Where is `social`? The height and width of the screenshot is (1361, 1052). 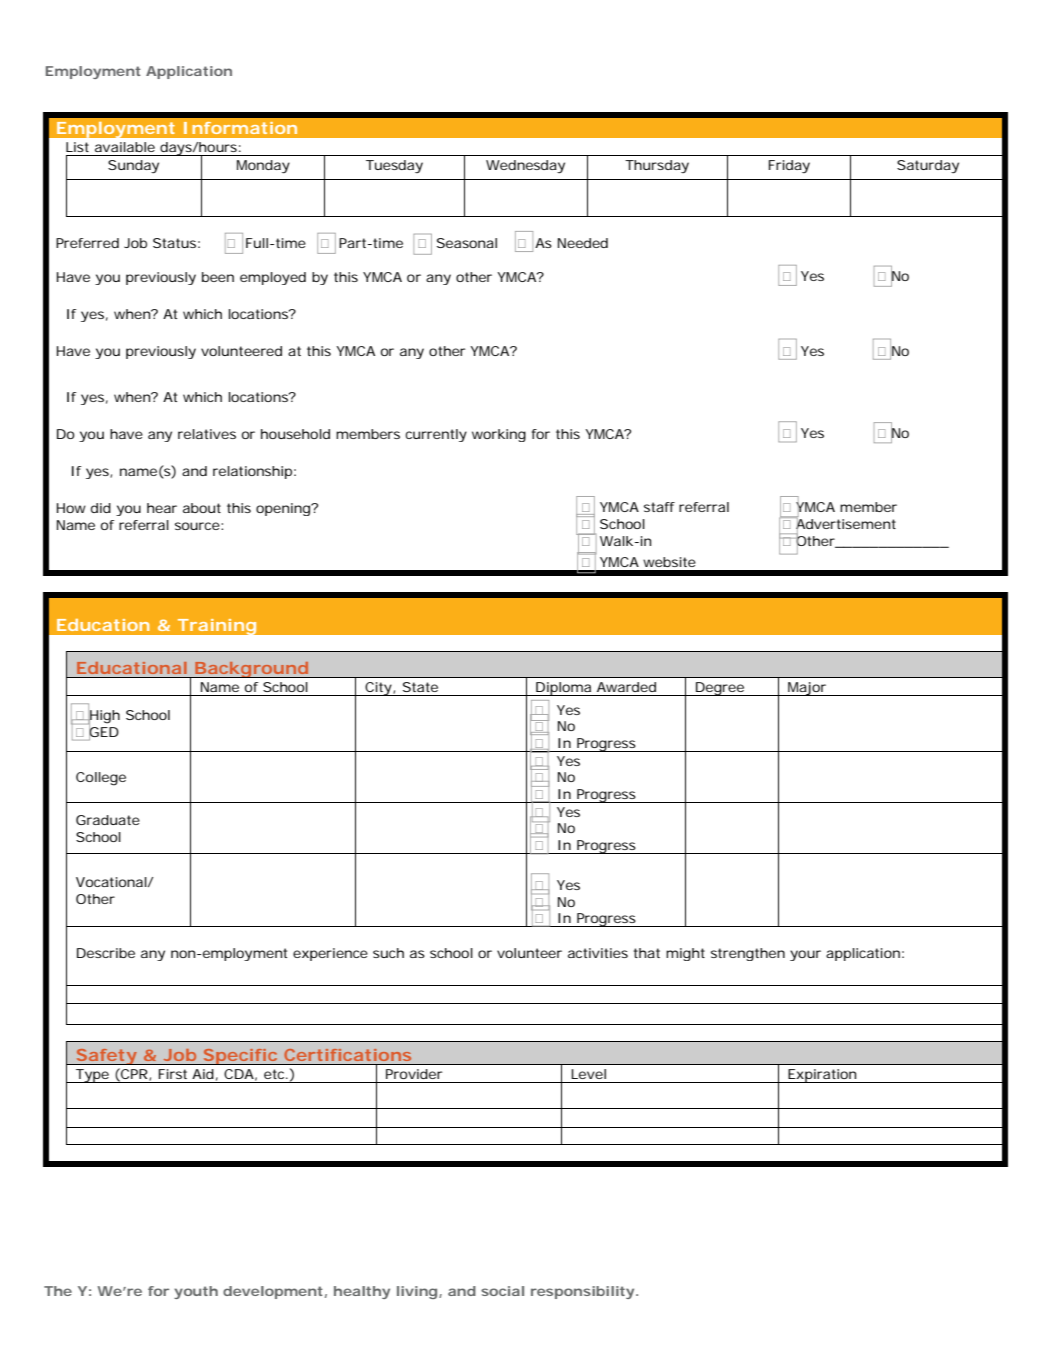
social is located at coordinates (502, 1291).
